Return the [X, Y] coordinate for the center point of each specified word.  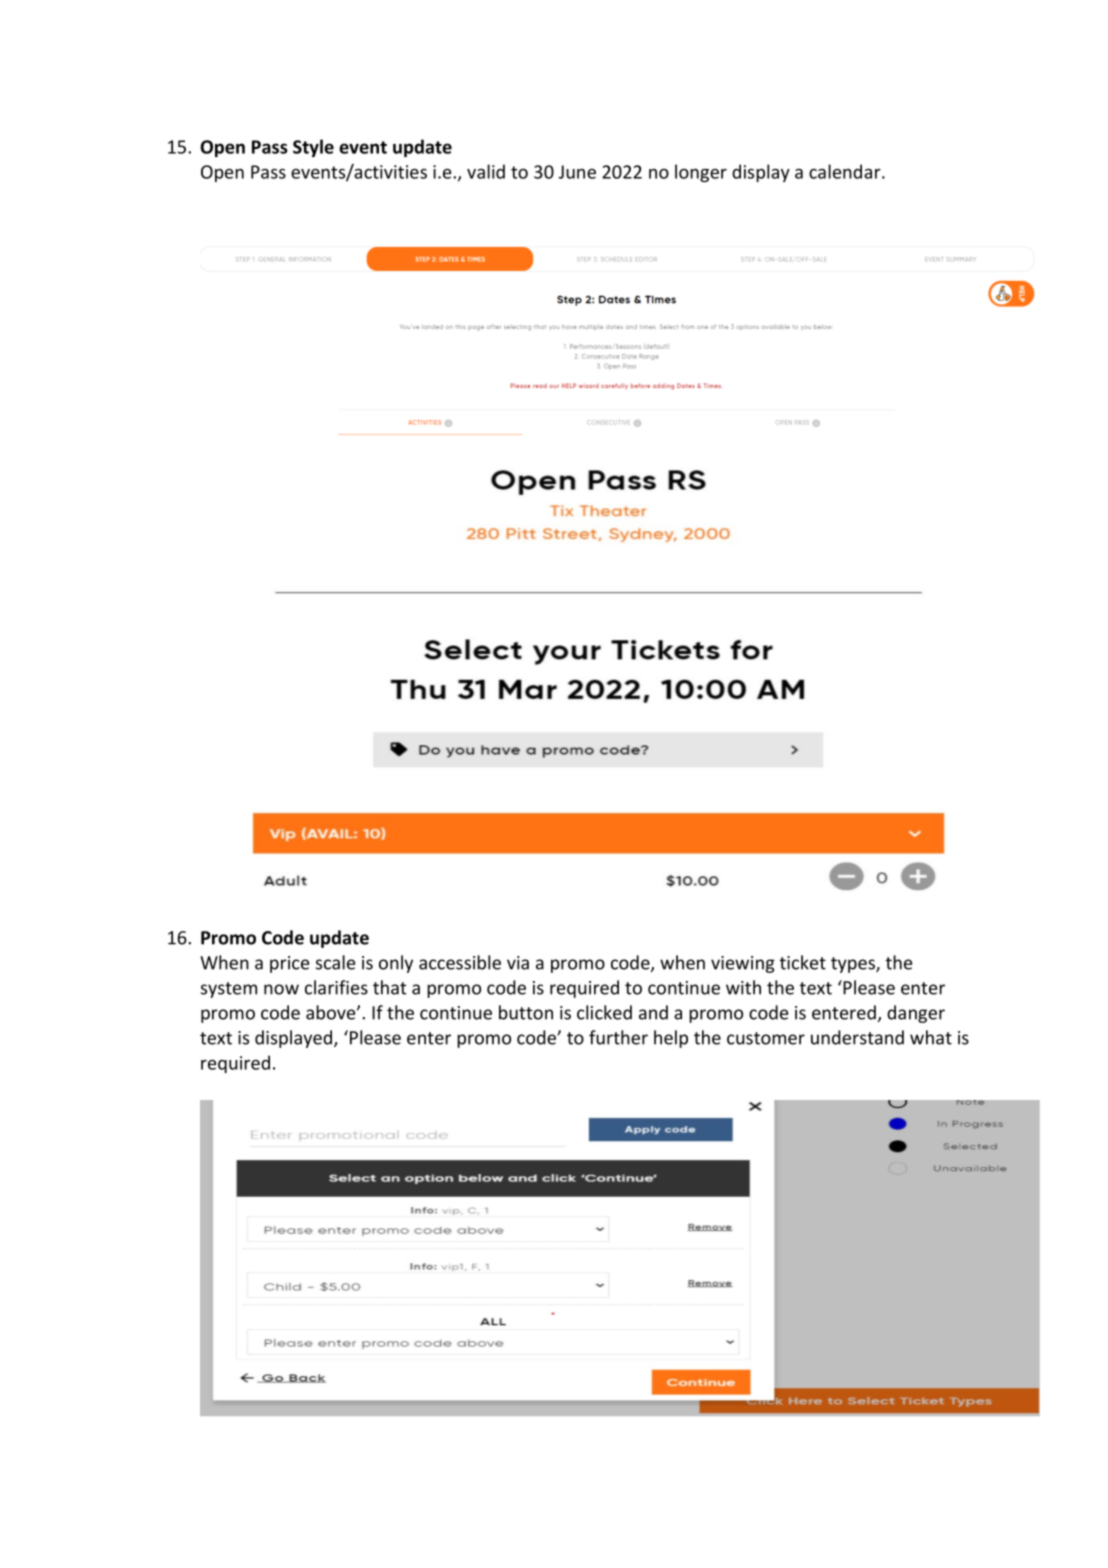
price [289, 964]
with [743, 987]
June [577, 172]
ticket [803, 962]
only [396, 964]
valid [486, 171]
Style [313, 148]
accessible [460, 962]
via [518, 963]
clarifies [336, 987]
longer [701, 173]
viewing [743, 964]
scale [335, 962]
